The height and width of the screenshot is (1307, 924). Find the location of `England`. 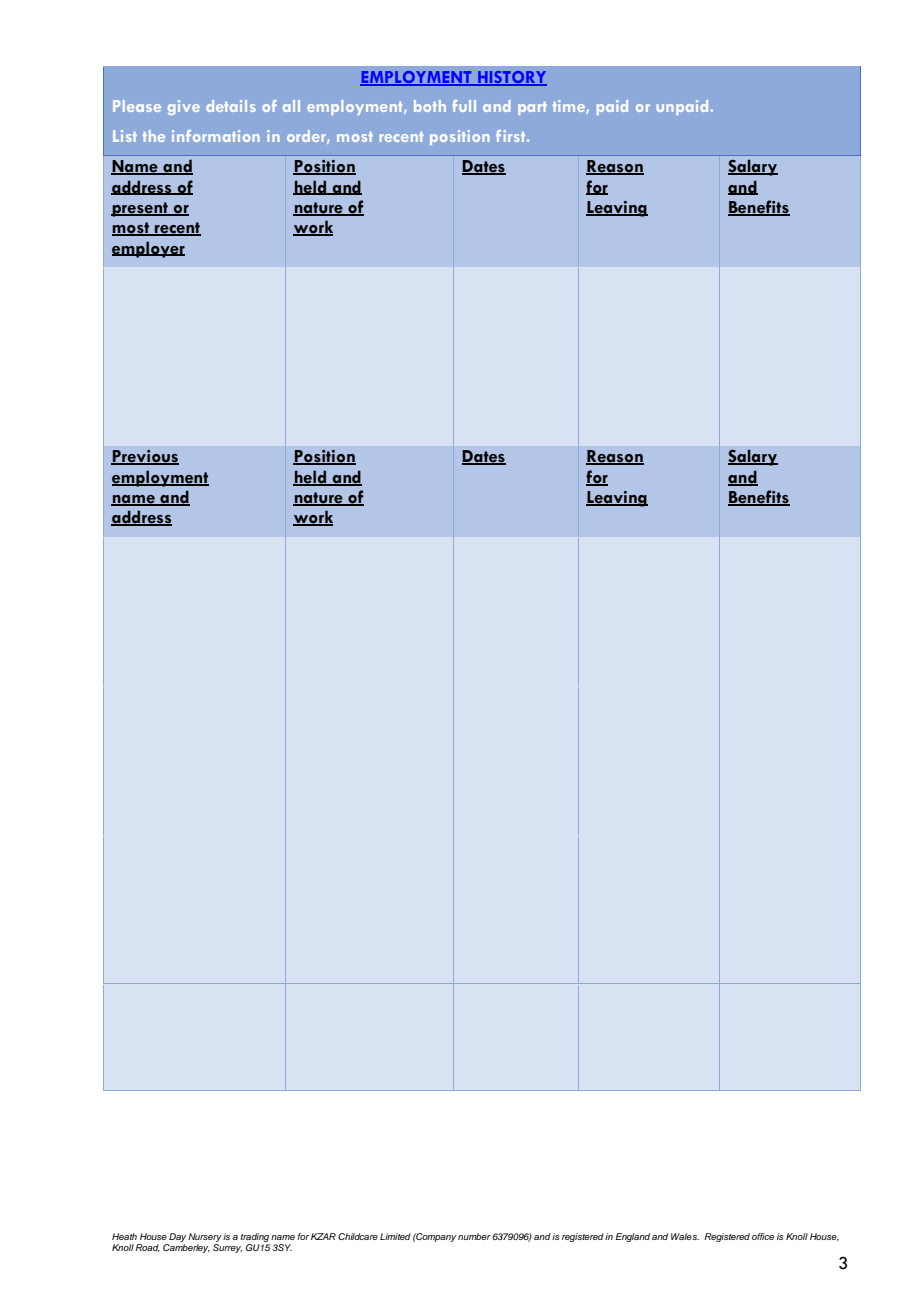

England is located at coordinates (632, 1237).
